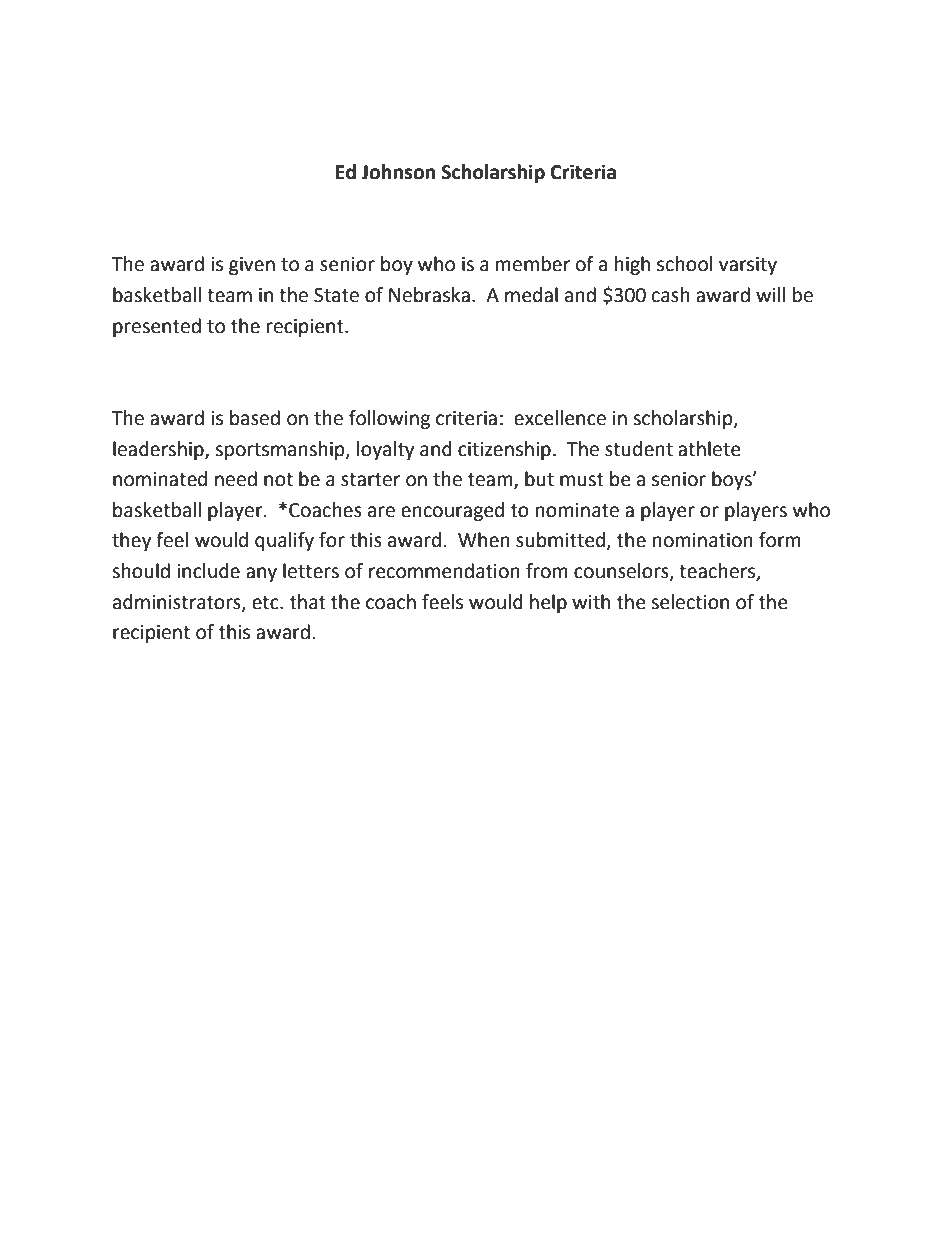 The width and height of the screenshot is (952, 1233). What do you see at coordinates (236, 479) in the screenshot?
I see `need` at bounding box center [236, 479].
